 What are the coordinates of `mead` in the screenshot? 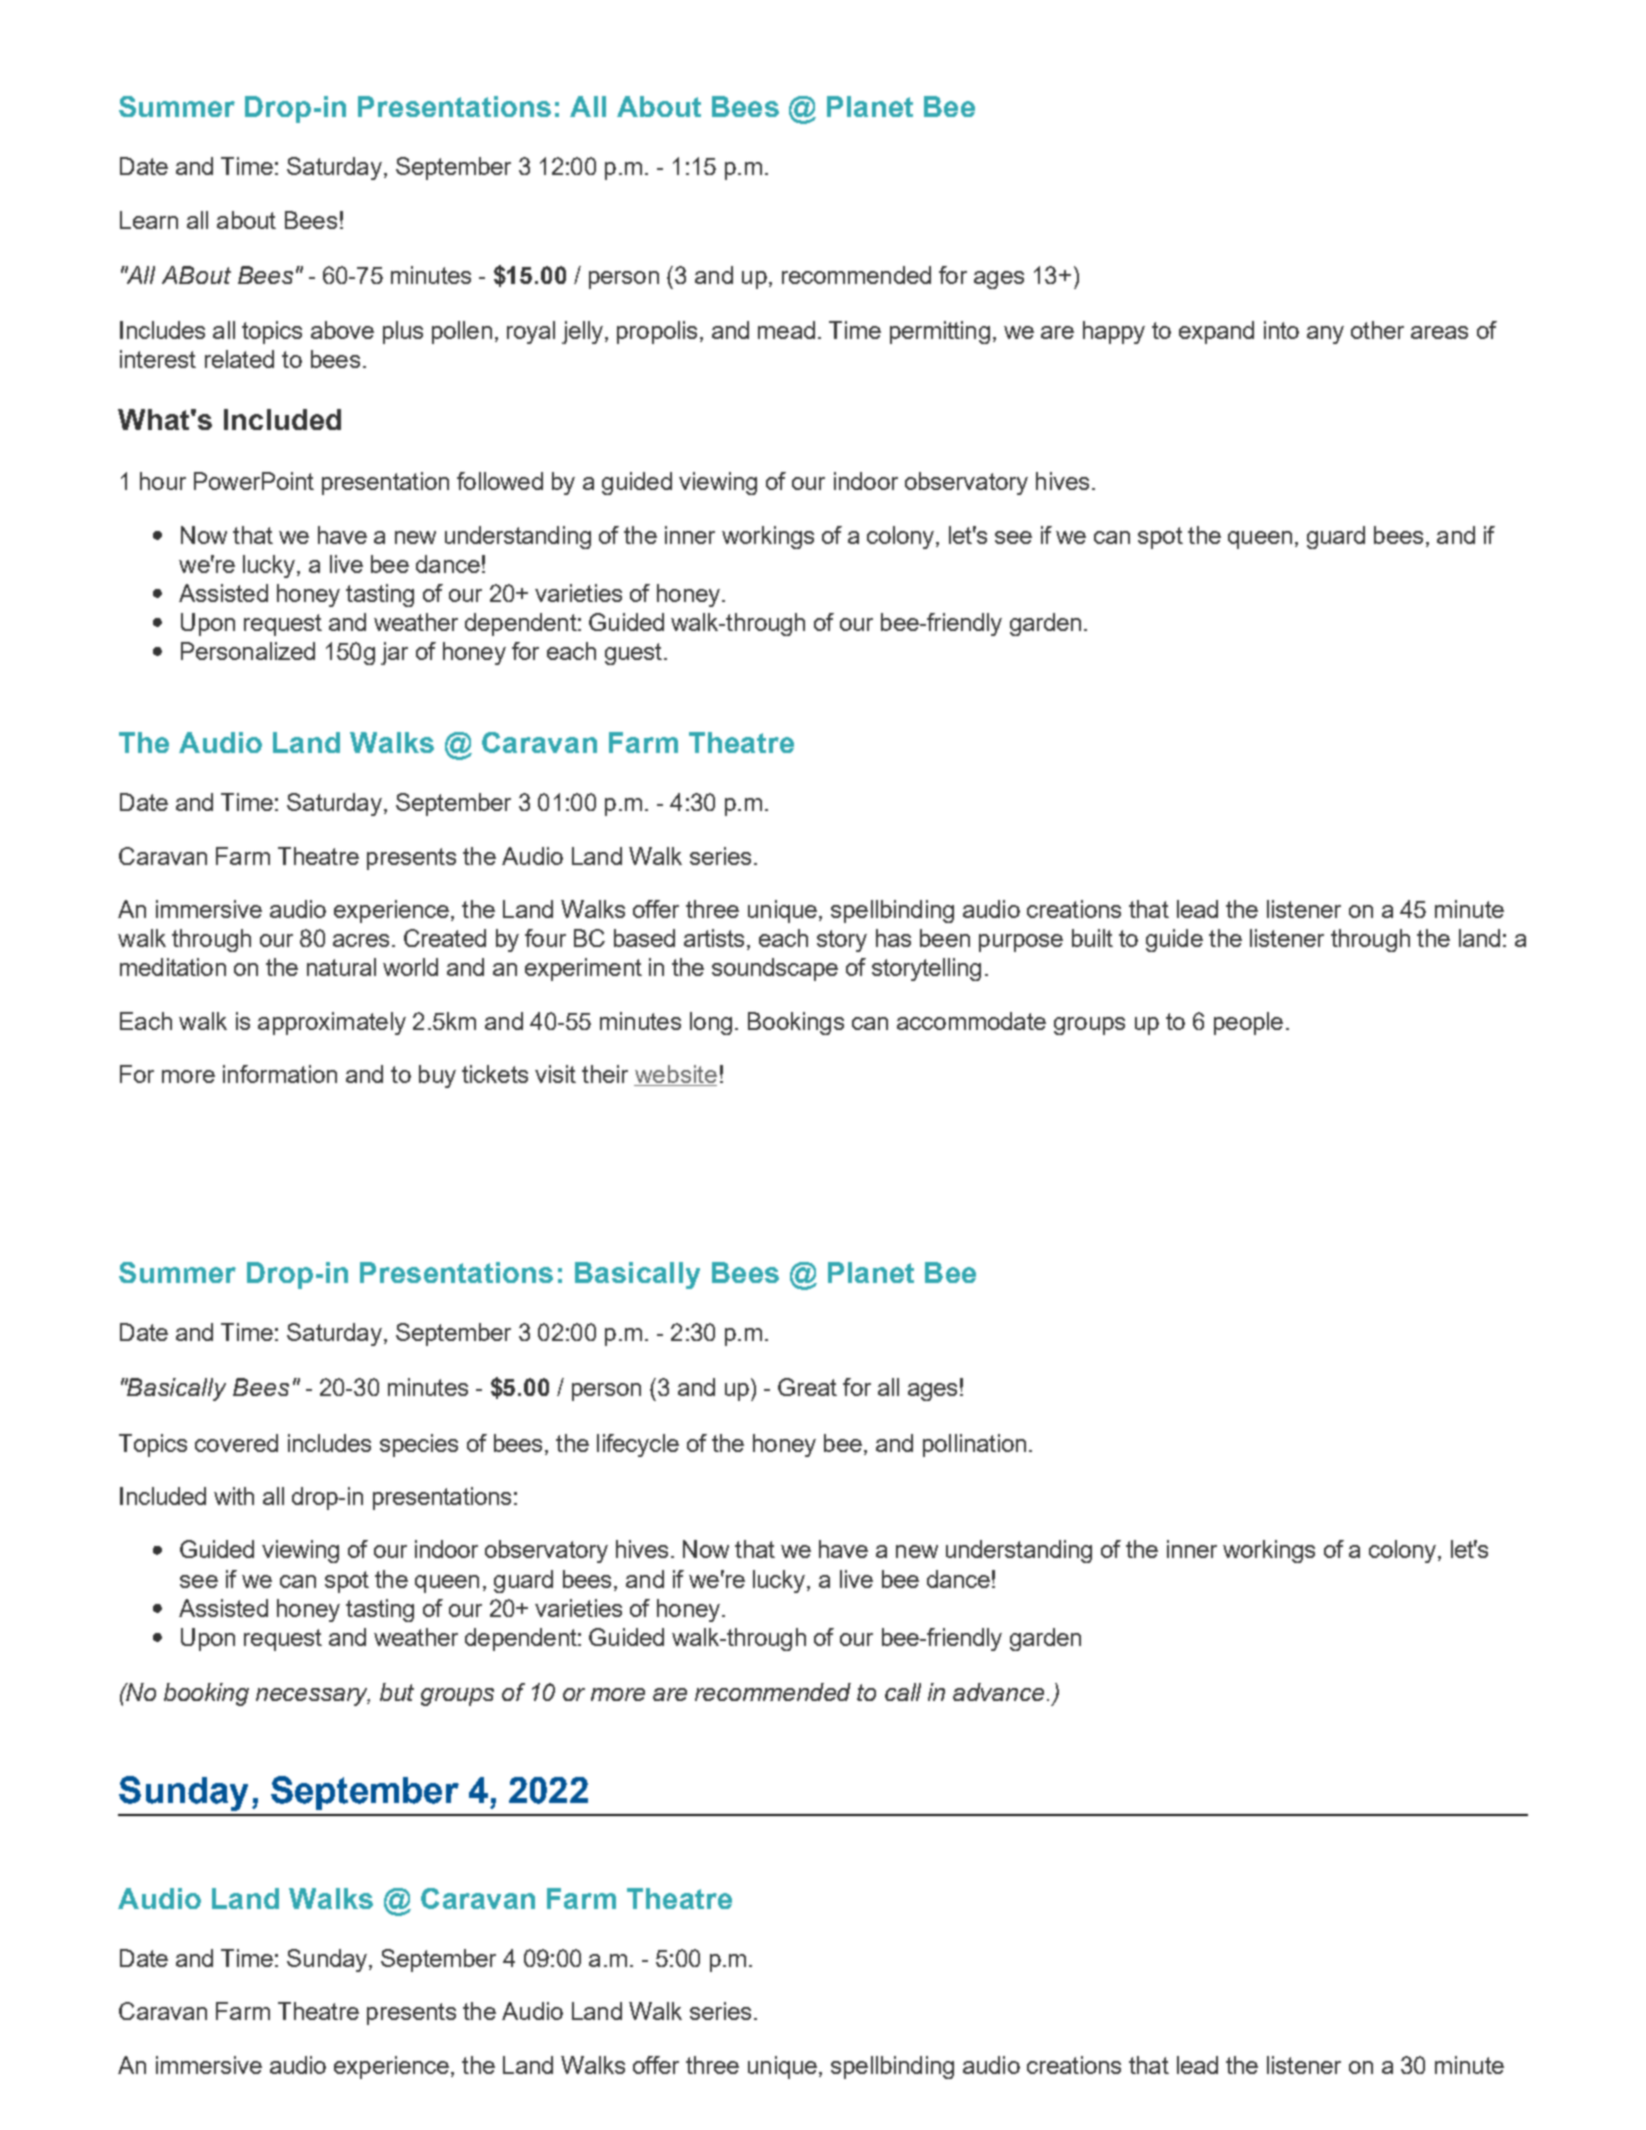 It's located at (786, 330).
